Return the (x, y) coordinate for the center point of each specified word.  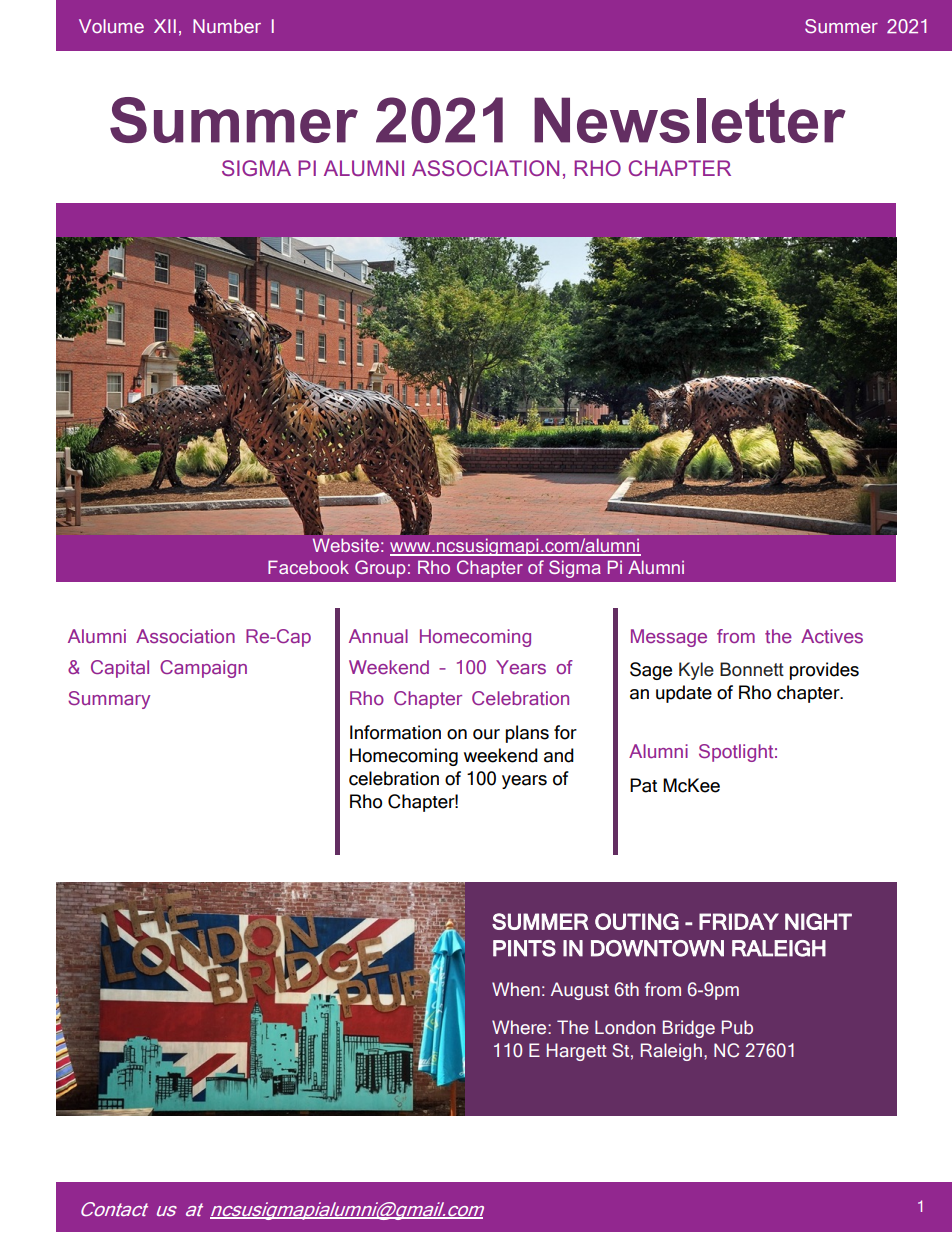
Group (380, 569)
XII (165, 26)
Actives (832, 636)
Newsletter (690, 120)
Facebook (308, 567)
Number (227, 26)
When (516, 989)
